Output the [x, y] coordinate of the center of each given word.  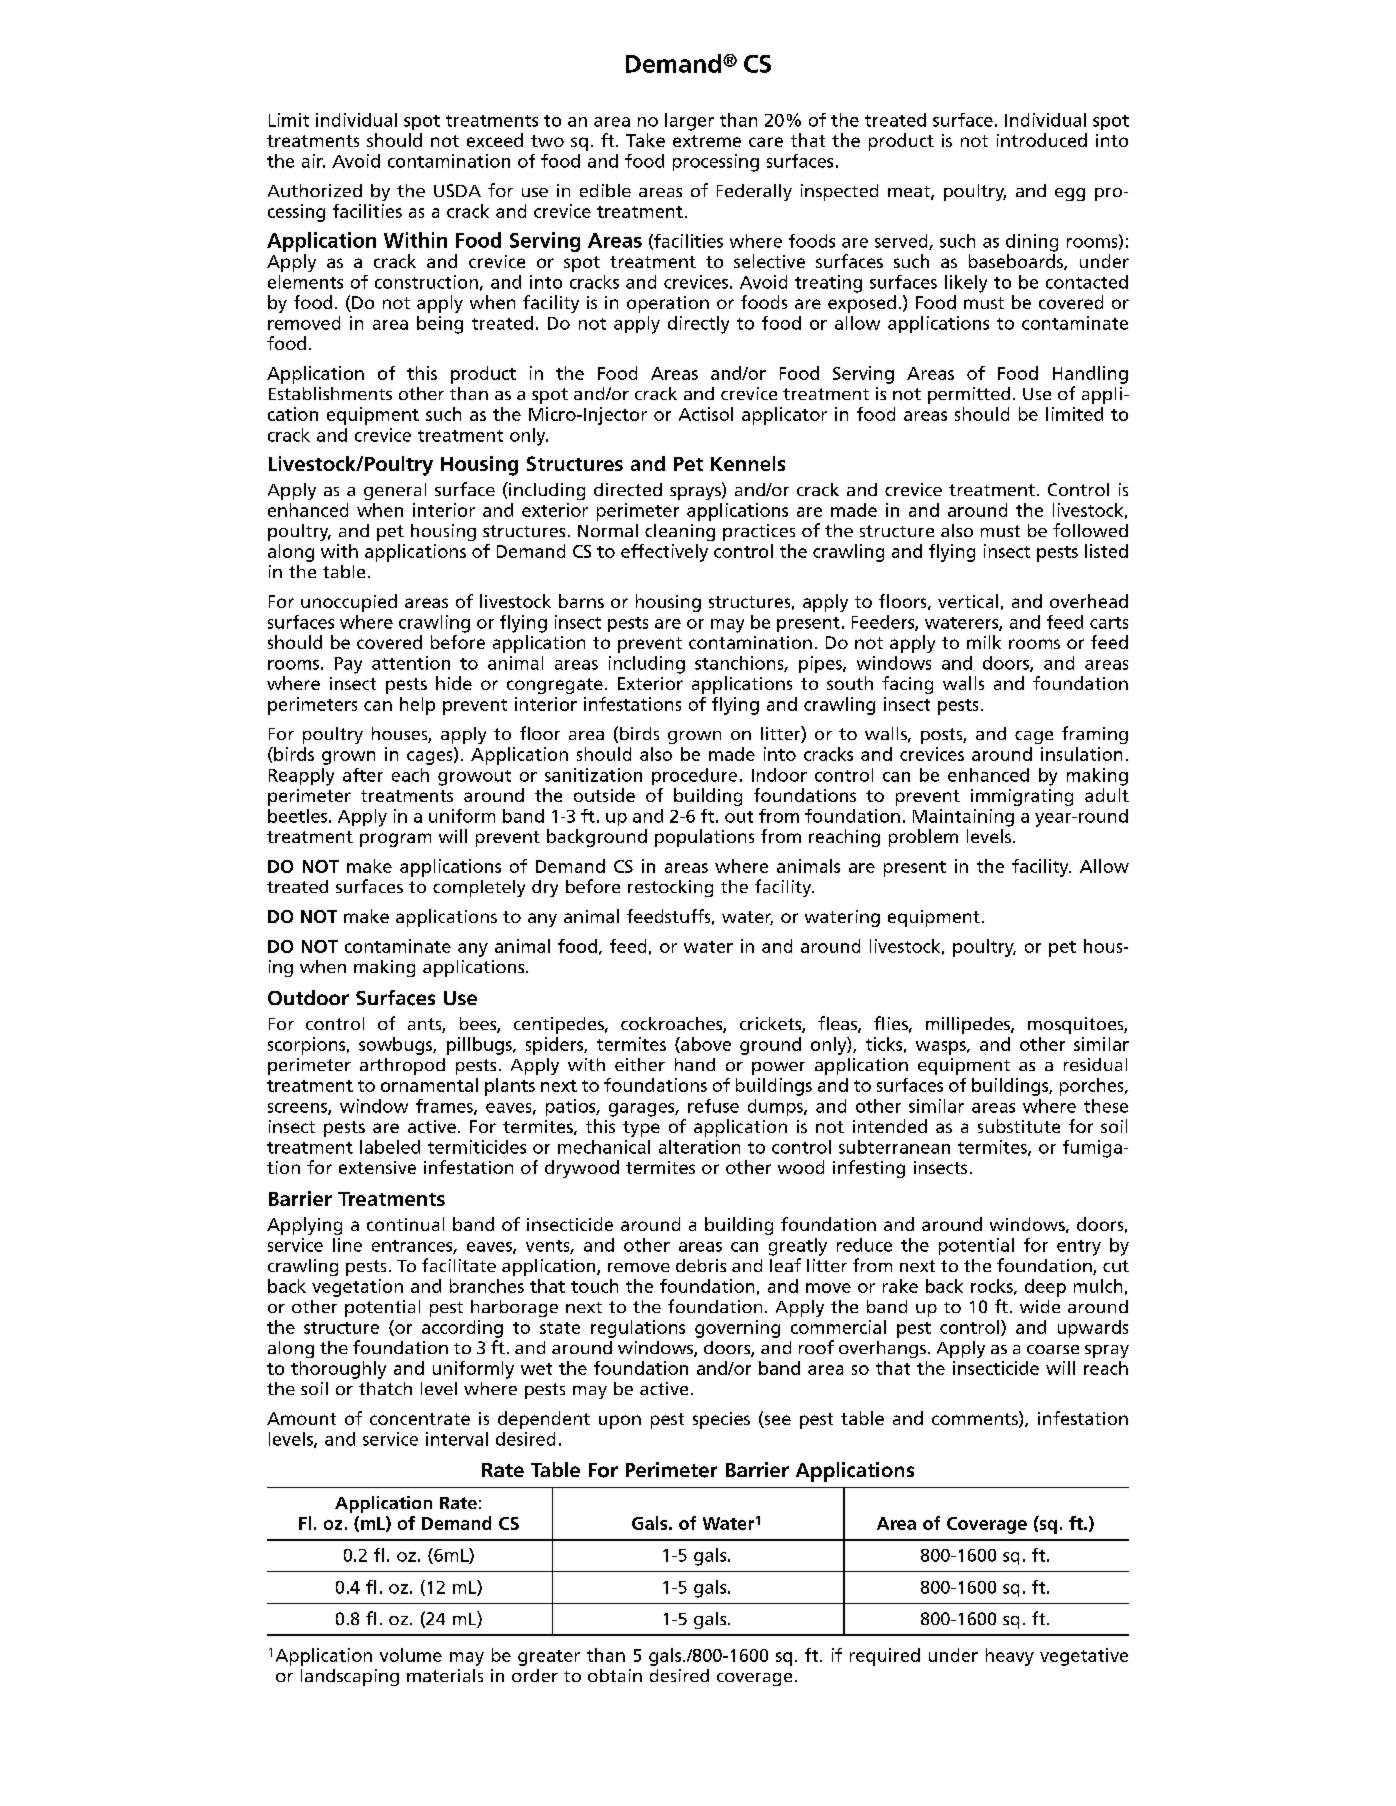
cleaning [680, 532]
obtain [615, 1675]
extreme [707, 141]
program [395, 840]
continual [405, 1224]
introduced [1042, 140]
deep [1045, 1288]
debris [701, 1265]
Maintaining [963, 818]
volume [411, 1655]
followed [1090, 530]
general [395, 491]
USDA [457, 190]
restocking [670, 888]
